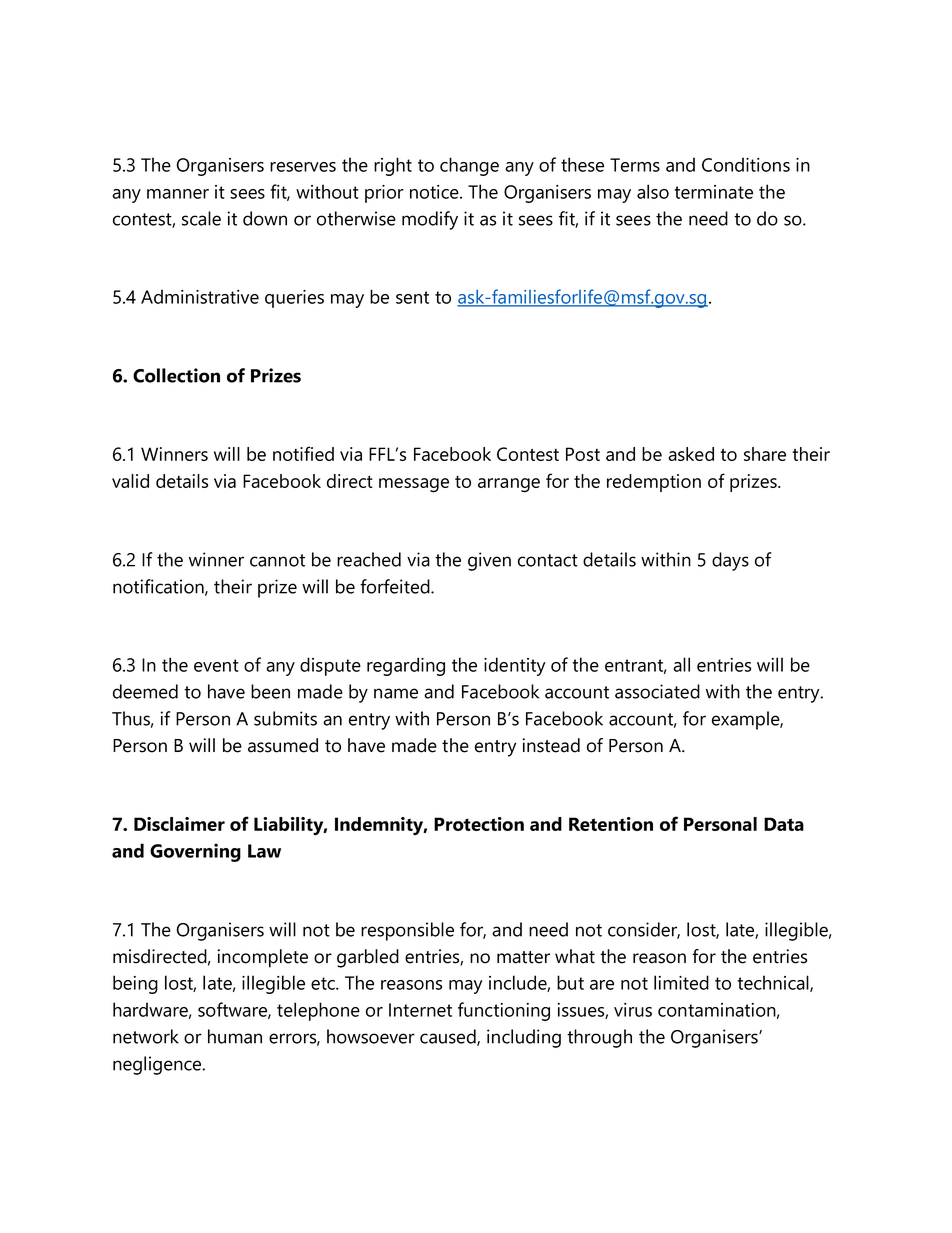 Image resolution: width=952 pixels, height=1233 pixels. I want to click on notice, so click(435, 192).
